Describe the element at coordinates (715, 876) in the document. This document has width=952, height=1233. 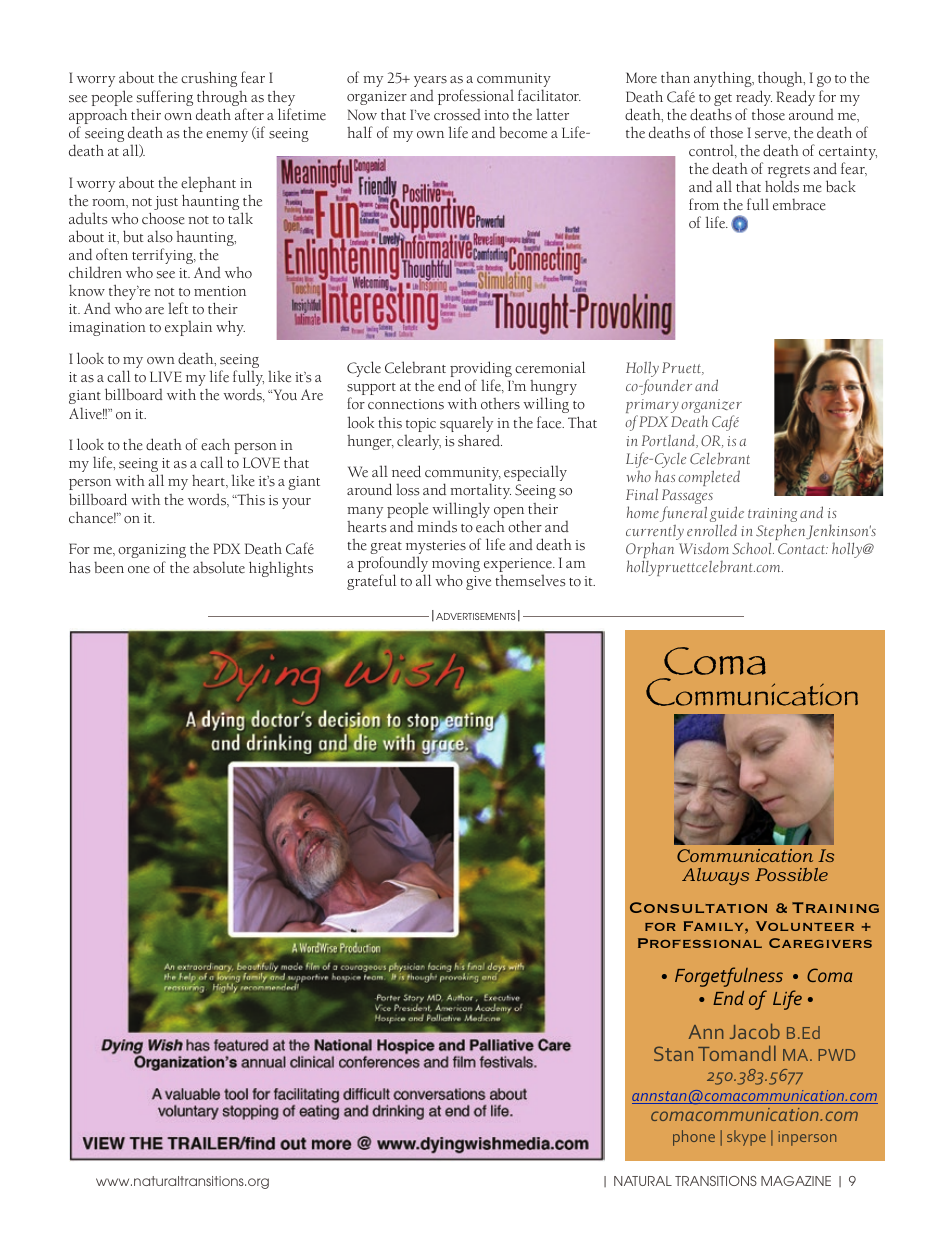
I see `Always` at that location.
